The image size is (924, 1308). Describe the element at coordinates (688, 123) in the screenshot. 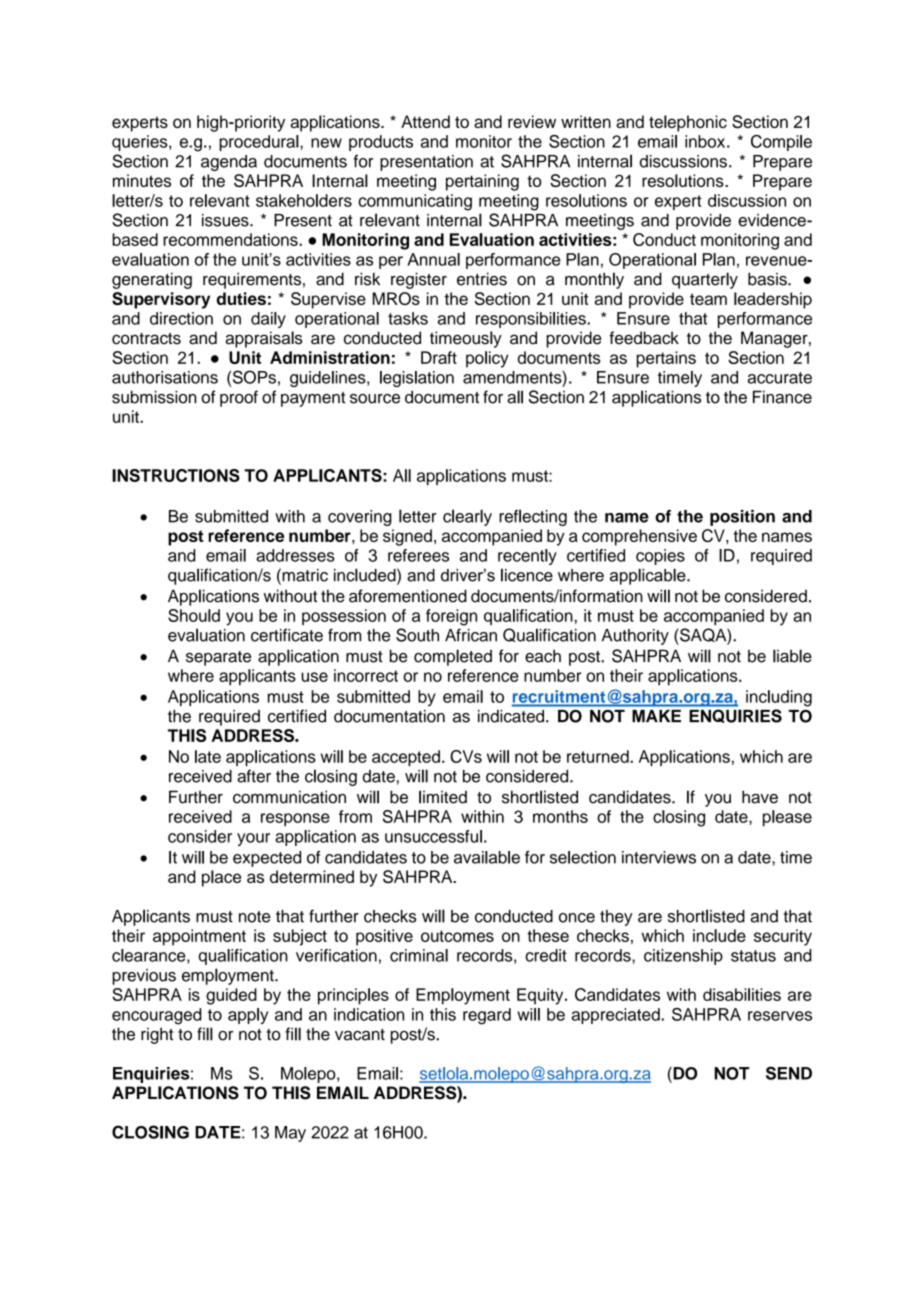

I see `telephonic` at that location.
